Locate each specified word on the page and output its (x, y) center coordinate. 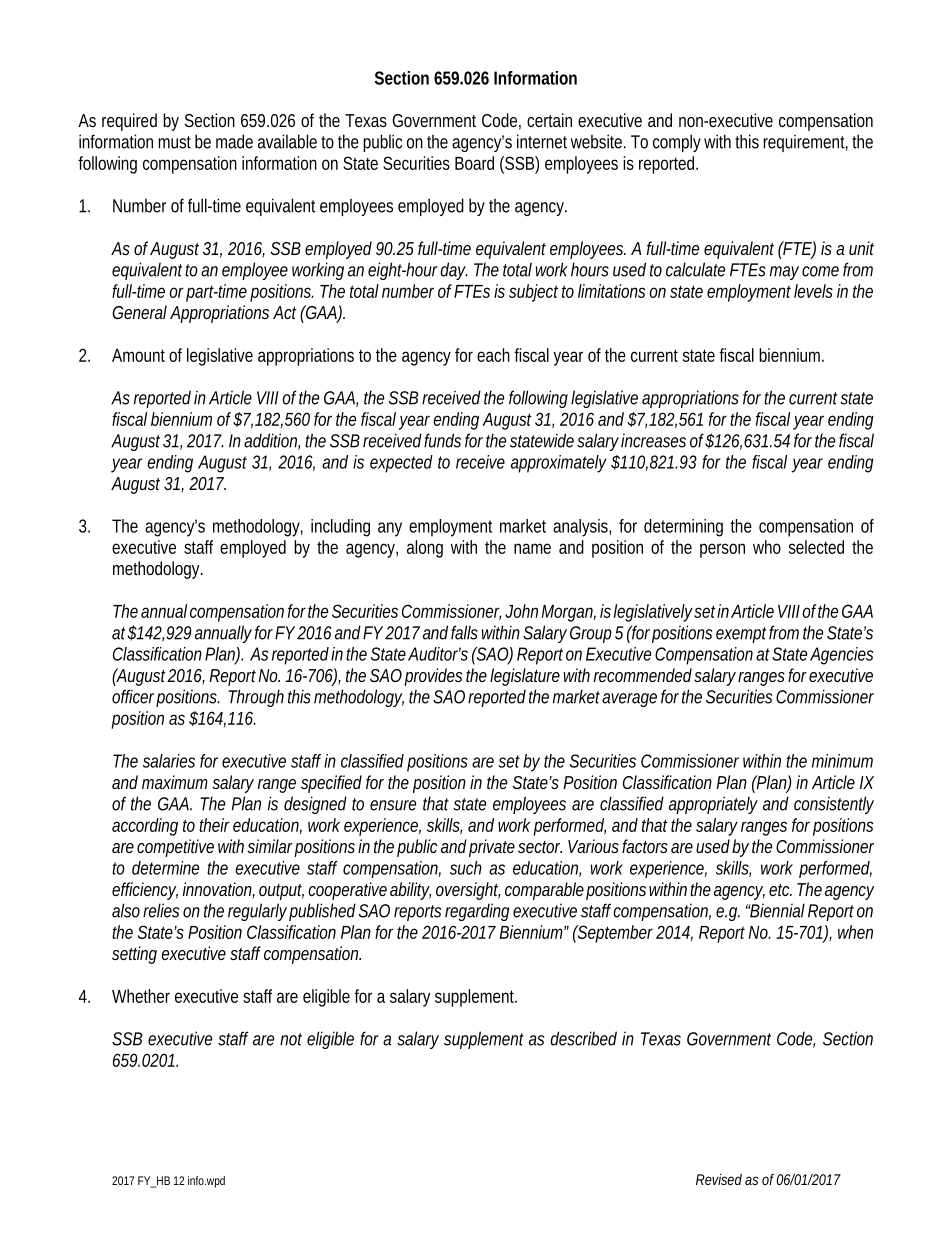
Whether (141, 996)
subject (533, 293)
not (291, 1039)
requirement (804, 143)
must (174, 142)
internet (542, 141)
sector (539, 847)
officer (133, 696)
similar (270, 846)
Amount (138, 355)
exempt (741, 635)
